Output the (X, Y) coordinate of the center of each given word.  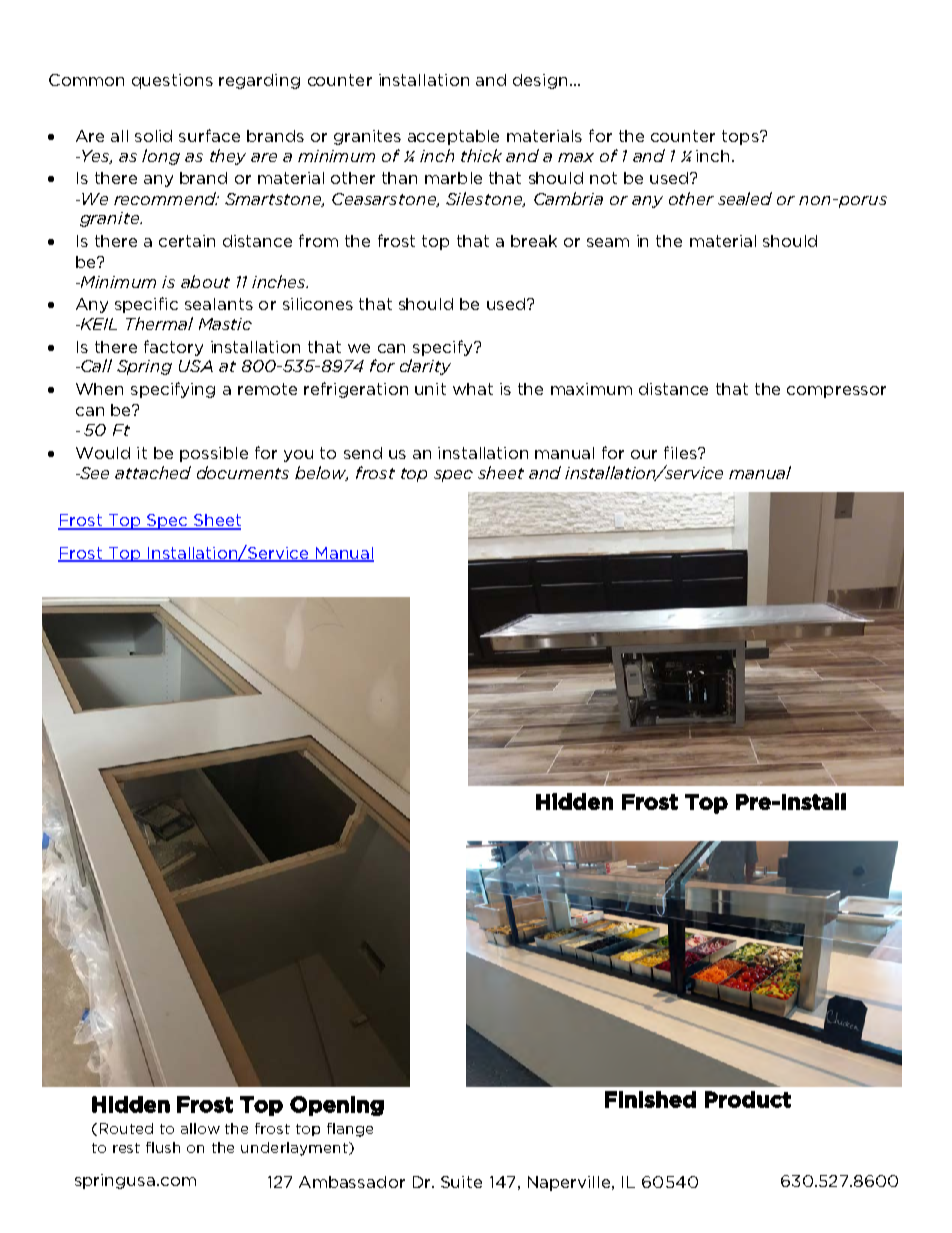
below (321, 473)
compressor (836, 392)
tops (741, 137)
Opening (337, 1106)
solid (153, 136)
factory (173, 348)
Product (748, 1099)
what (473, 389)
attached (153, 472)
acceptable (453, 137)
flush (163, 1147)
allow (200, 1128)
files (681, 452)
